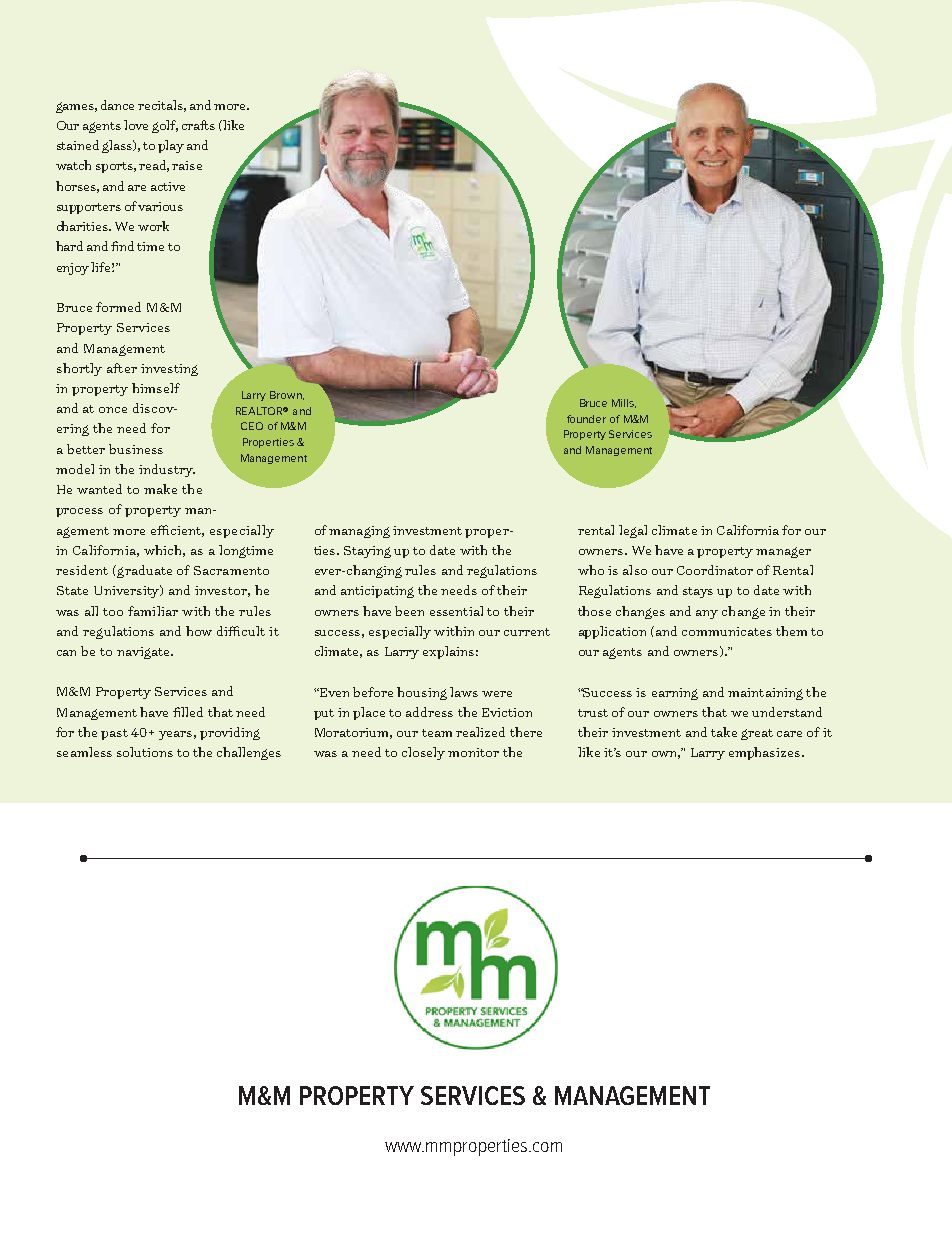 Image resolution: width=952 pixels, height=1233 pixels. I want to click on work, so click(153, 226).
